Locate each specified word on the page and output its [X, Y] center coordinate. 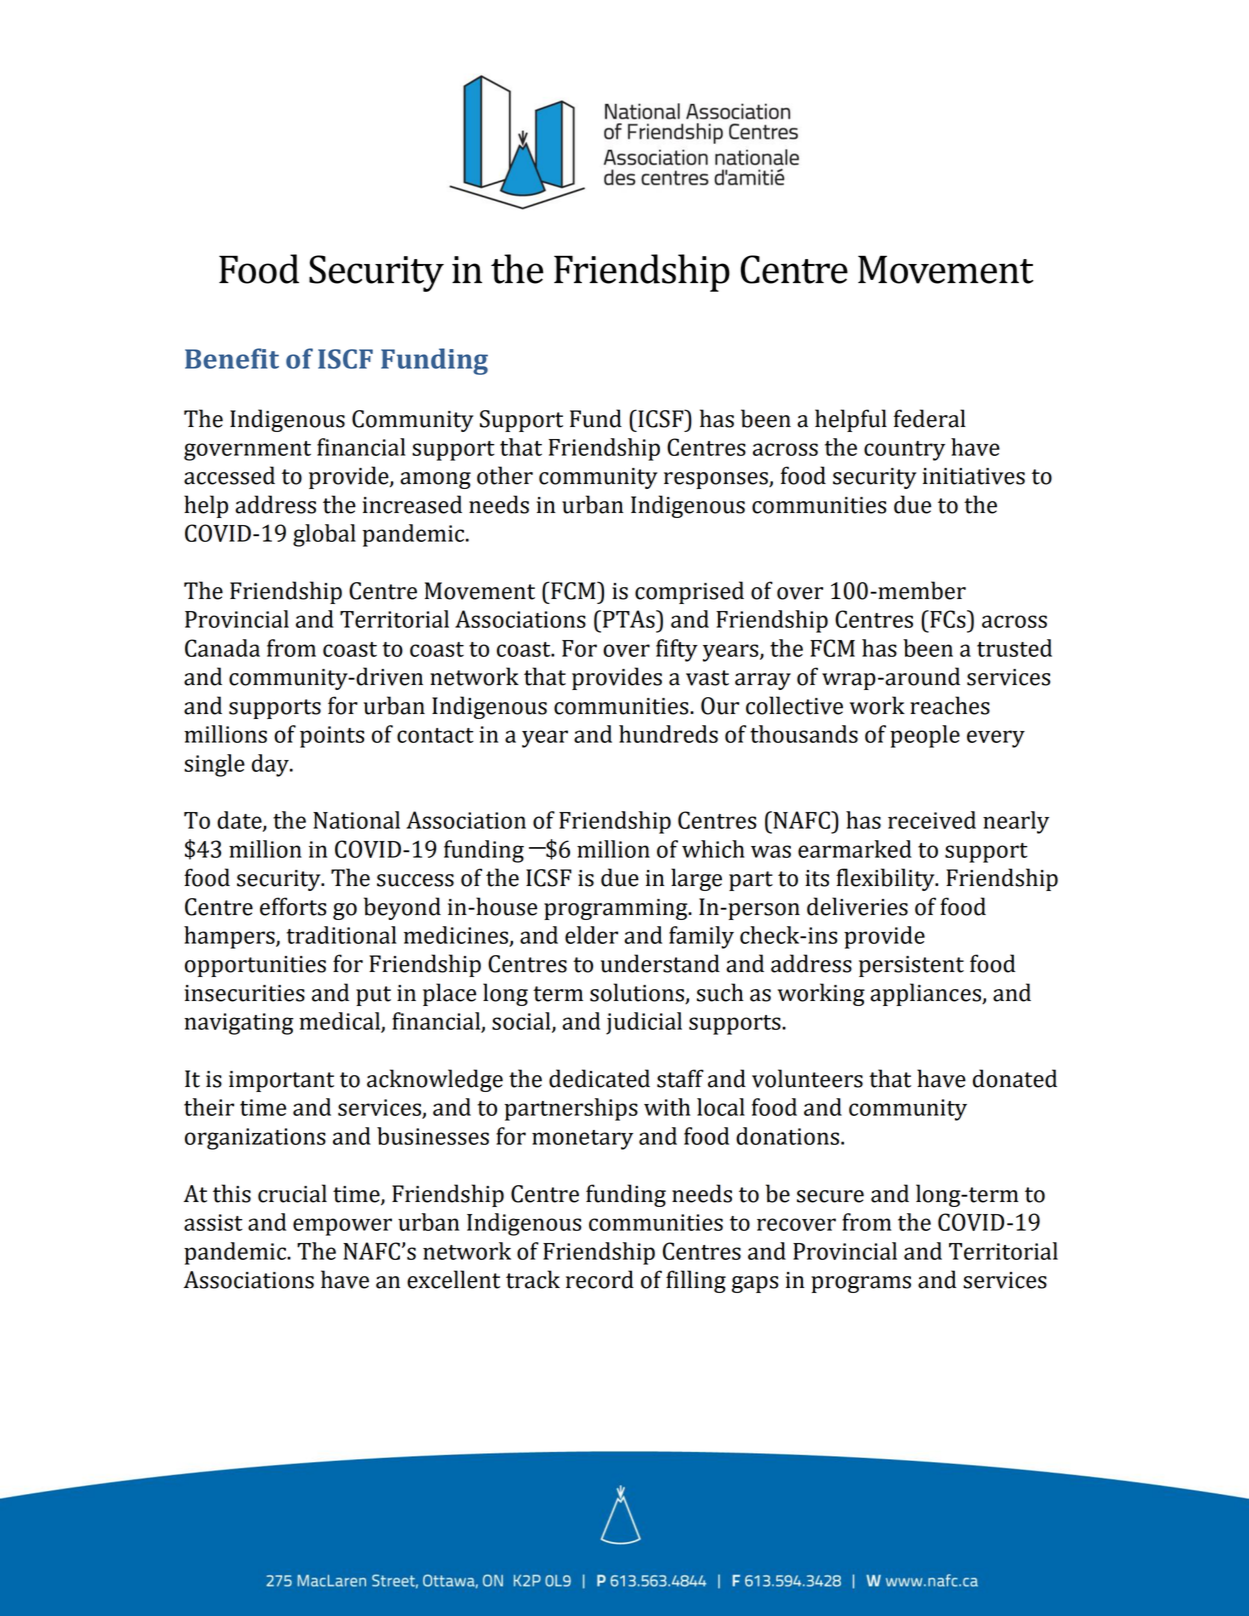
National [356, 820]
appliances [926, 994]
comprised [689, 592]
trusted [1014, 648]
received [932, 820]
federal [930, 418]
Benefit [232, 358]
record [600, 1279]
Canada [222, 648]
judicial [644, 1023]
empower [342, 1227]
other [505, 475]
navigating [239, 1024]
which [713, 849]
